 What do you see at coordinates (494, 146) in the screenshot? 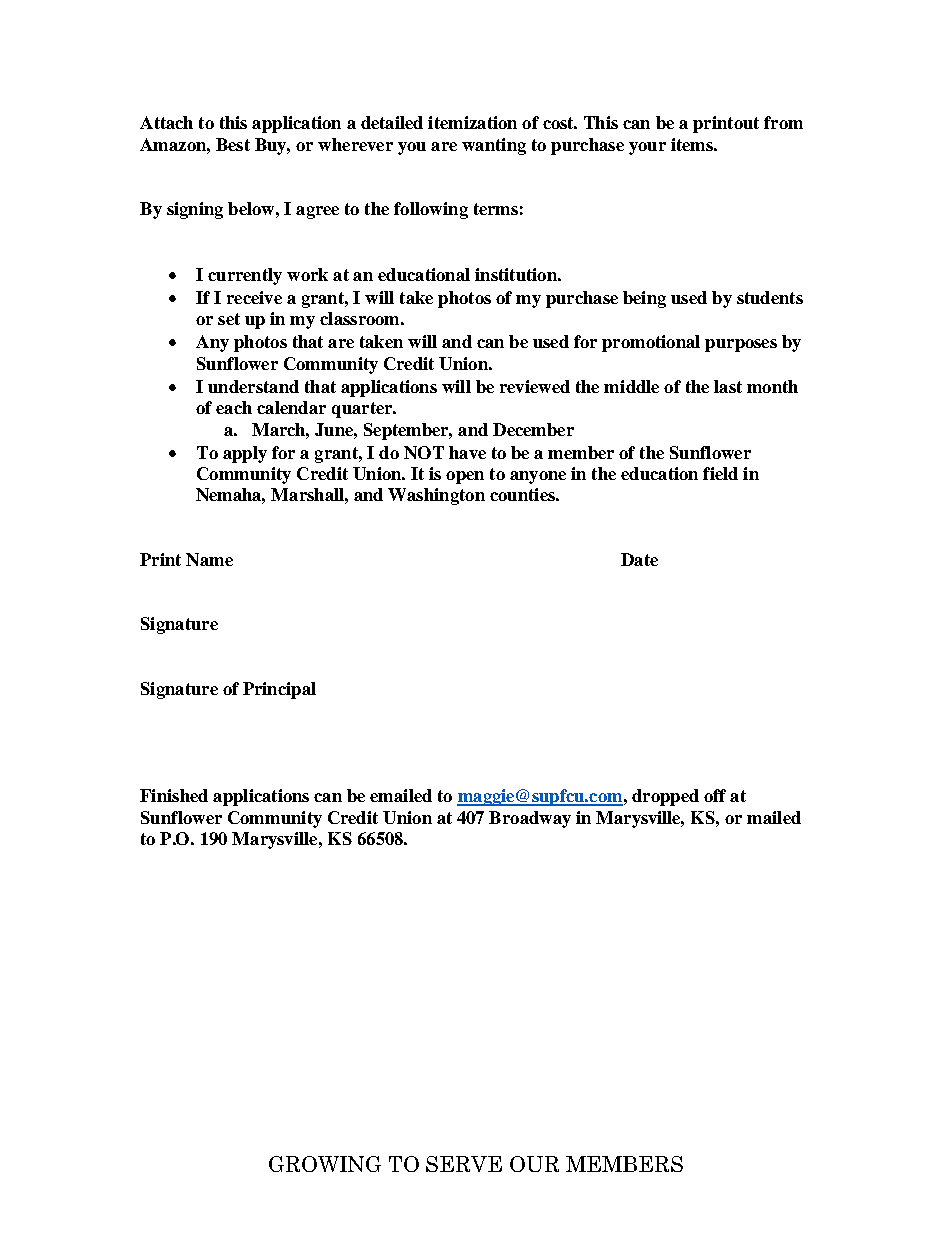
I see `wanting` at bounding box center [494, 146].
